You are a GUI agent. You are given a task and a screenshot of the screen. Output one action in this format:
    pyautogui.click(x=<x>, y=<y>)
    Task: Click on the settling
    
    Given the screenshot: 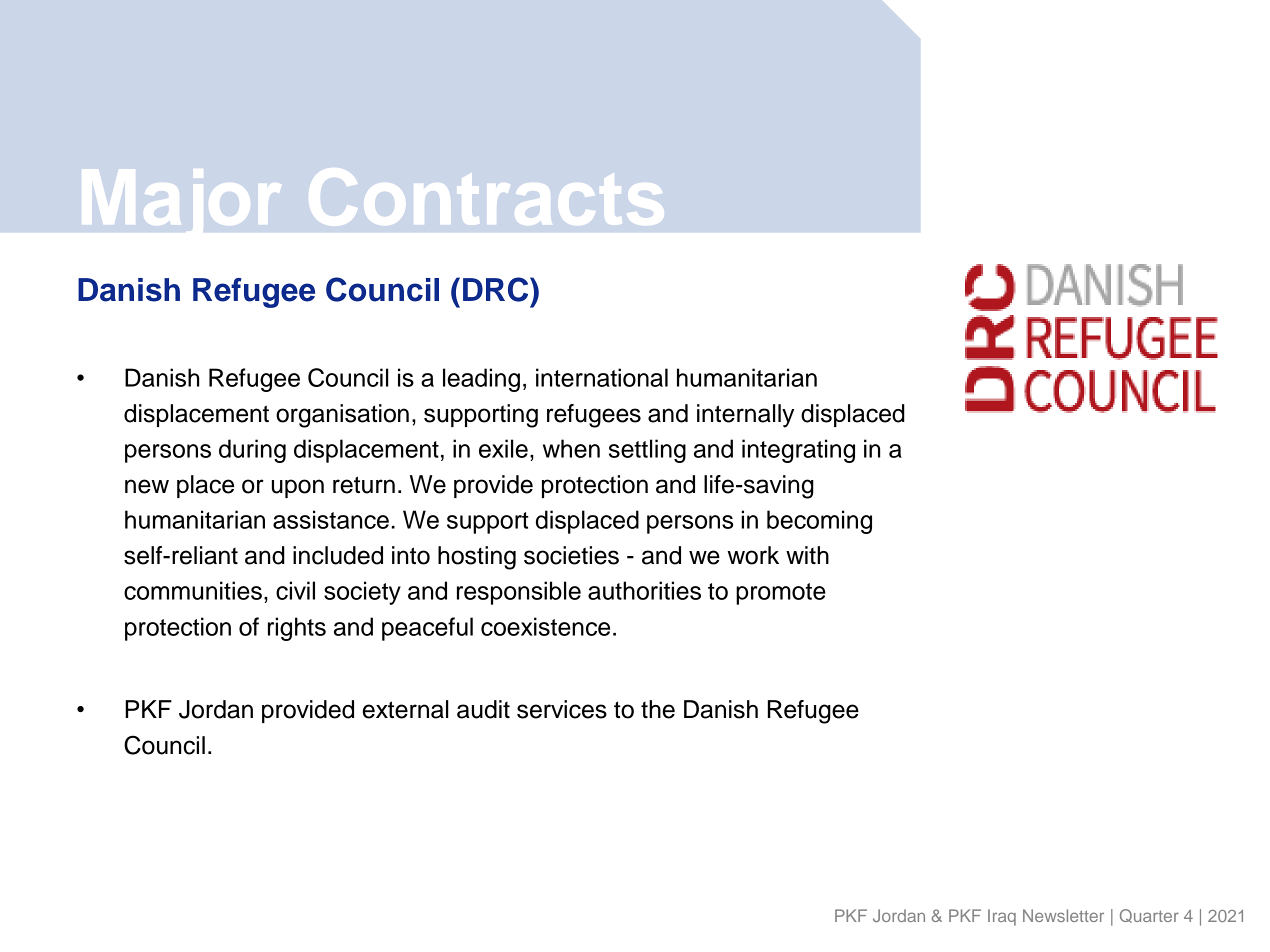 What is the action you would take?
    pyautogui.click(x=647, y=451)
